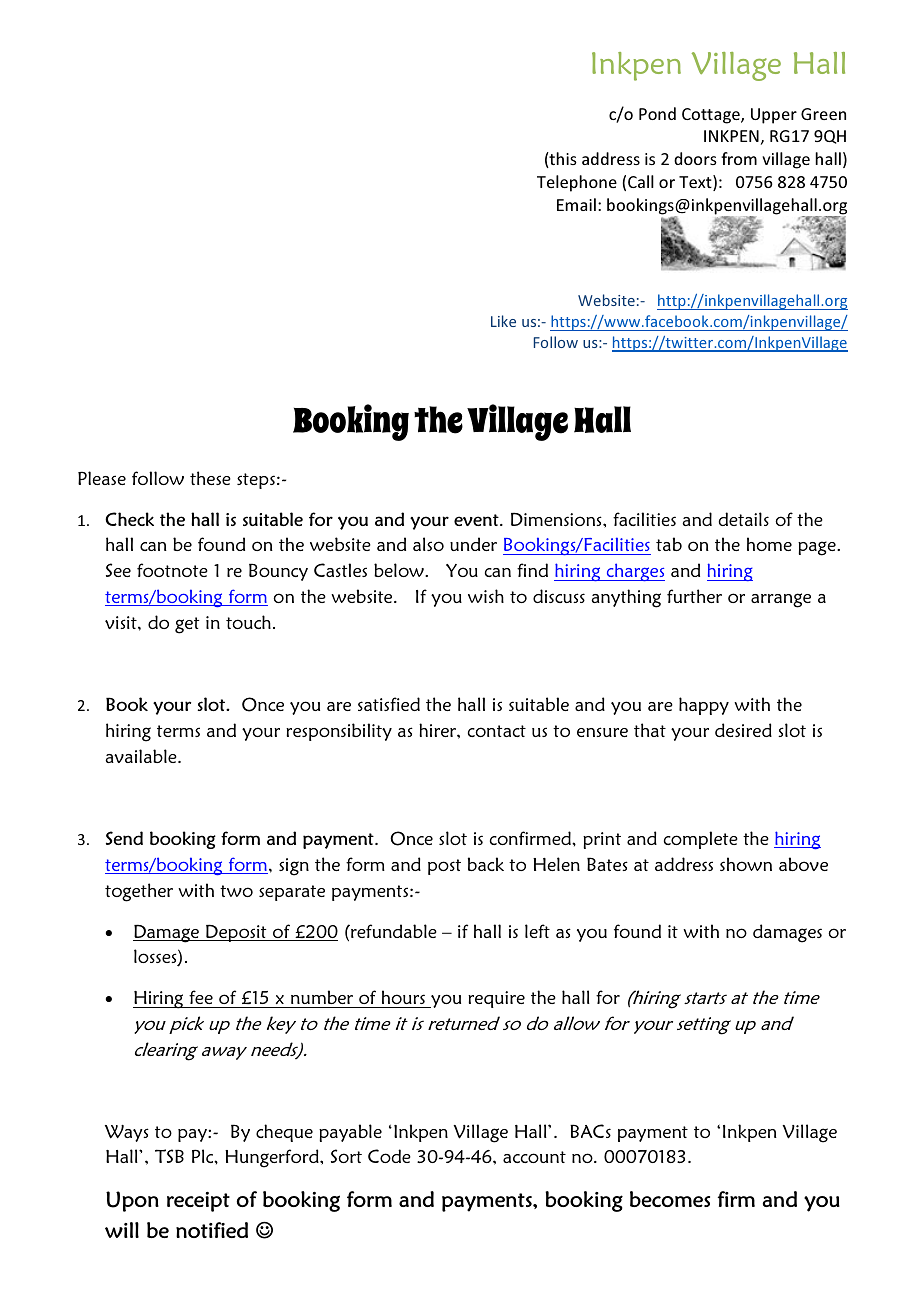 The width and height of the document is (924, 1308). What do you see at coordinates (248, 622) in the document?
I see `touch` at bounding box center [248, 622].
